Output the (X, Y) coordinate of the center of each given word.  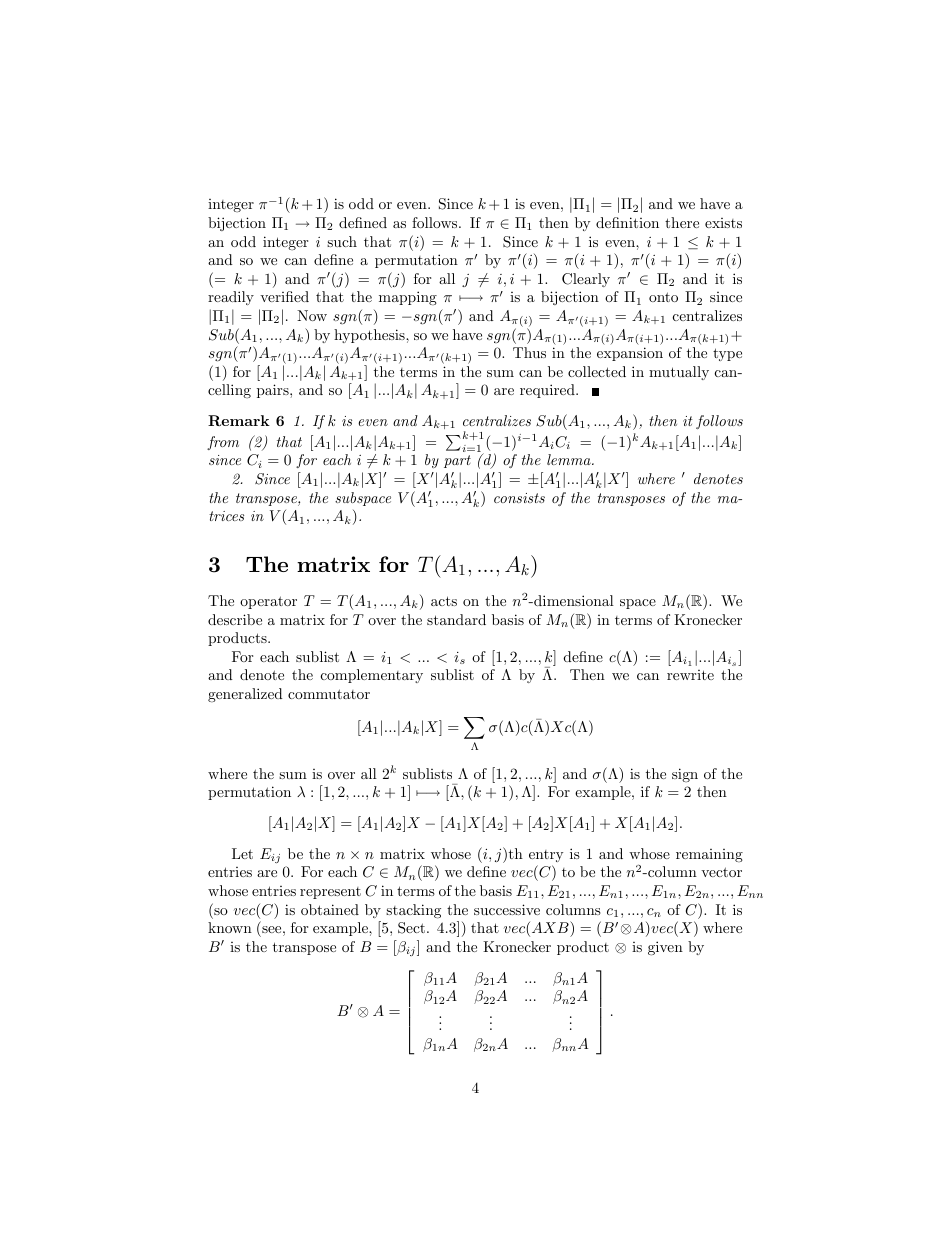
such (342, 241)
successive (507, 909)
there (682, 222)
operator (268, 602)
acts (444, 601)
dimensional (573, 600)
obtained (330, 909)
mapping (408, 298)
